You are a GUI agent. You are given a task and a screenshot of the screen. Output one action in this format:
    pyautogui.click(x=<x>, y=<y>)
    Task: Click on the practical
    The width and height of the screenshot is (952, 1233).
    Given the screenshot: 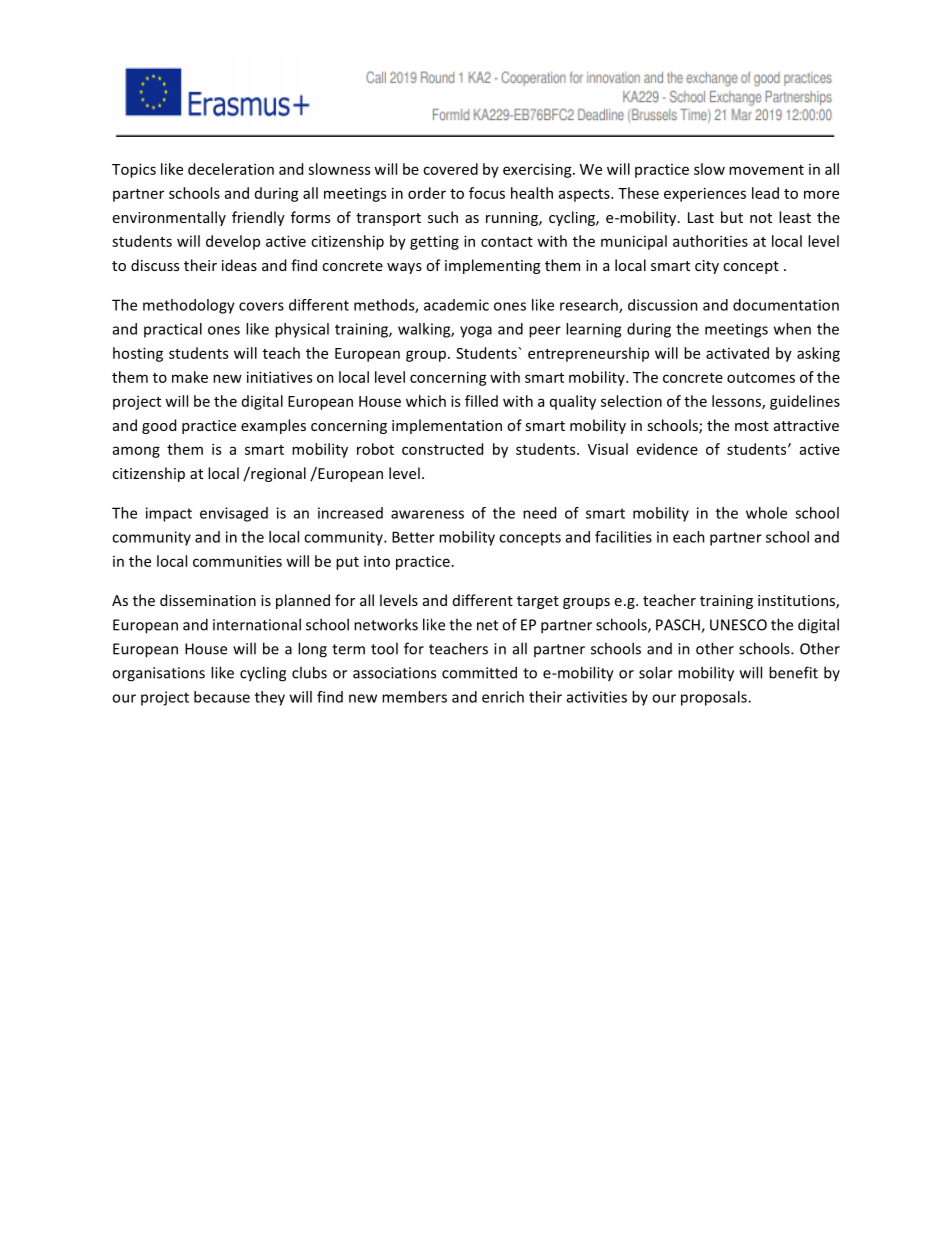 What is the action you would take?
    pyautogui.click(x=173, y=330)
